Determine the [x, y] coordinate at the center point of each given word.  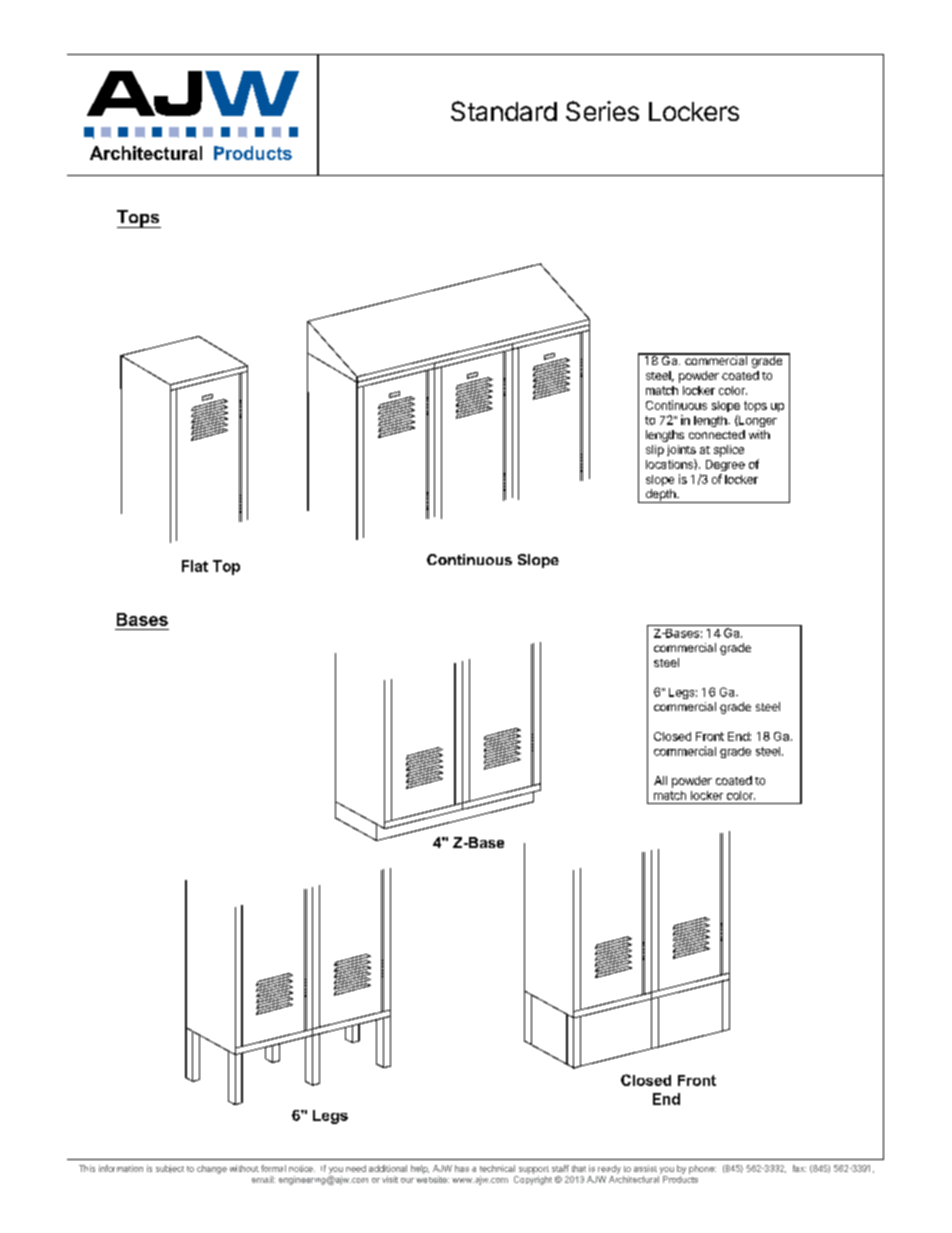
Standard [504, 111]
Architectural [146, 153]
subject [170, 1169]
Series [602, 111]
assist [645, 1168]
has [462, 1168]
